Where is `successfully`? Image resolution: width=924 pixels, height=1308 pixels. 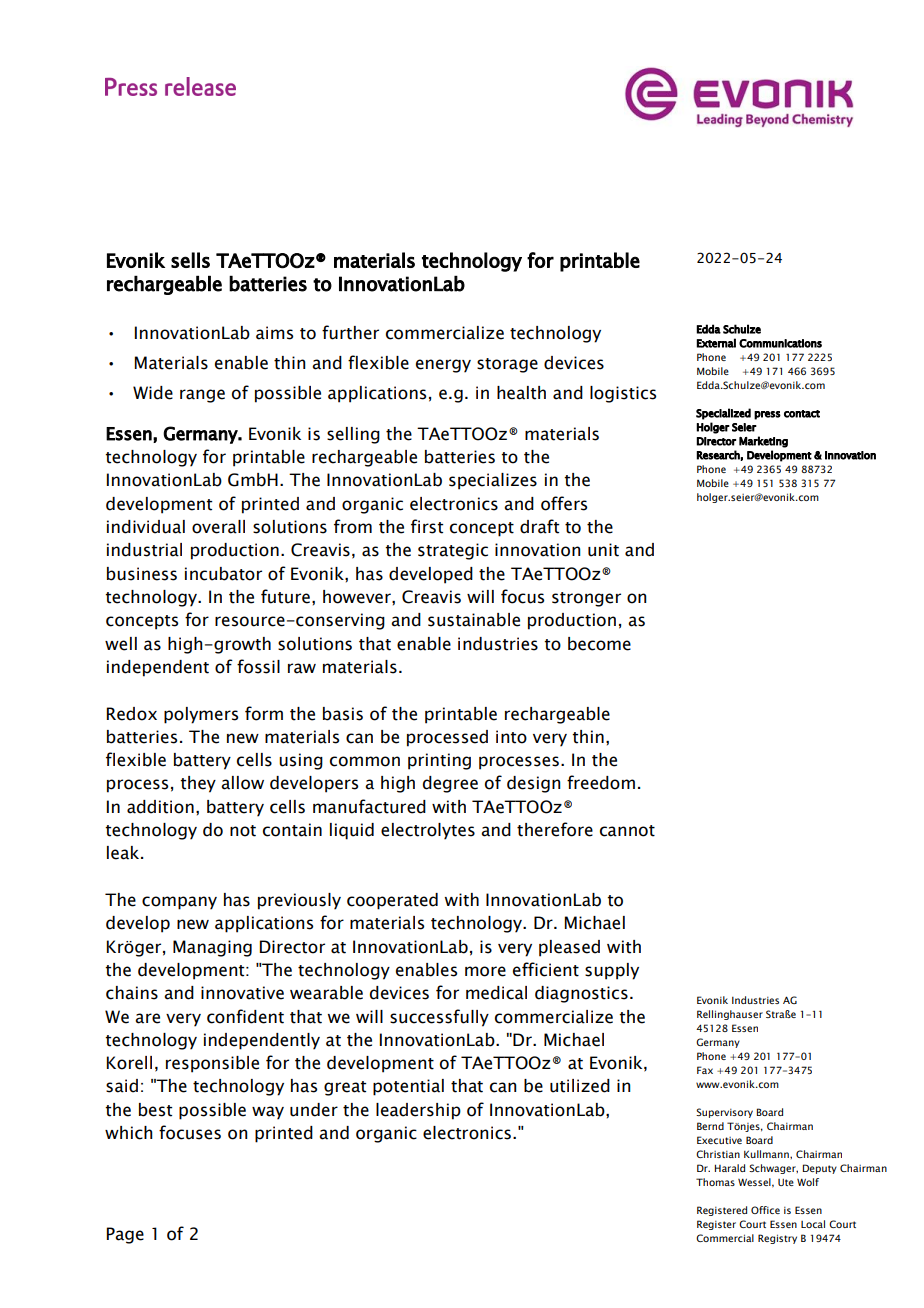 successfully is located at coordinates (439, 1018).
